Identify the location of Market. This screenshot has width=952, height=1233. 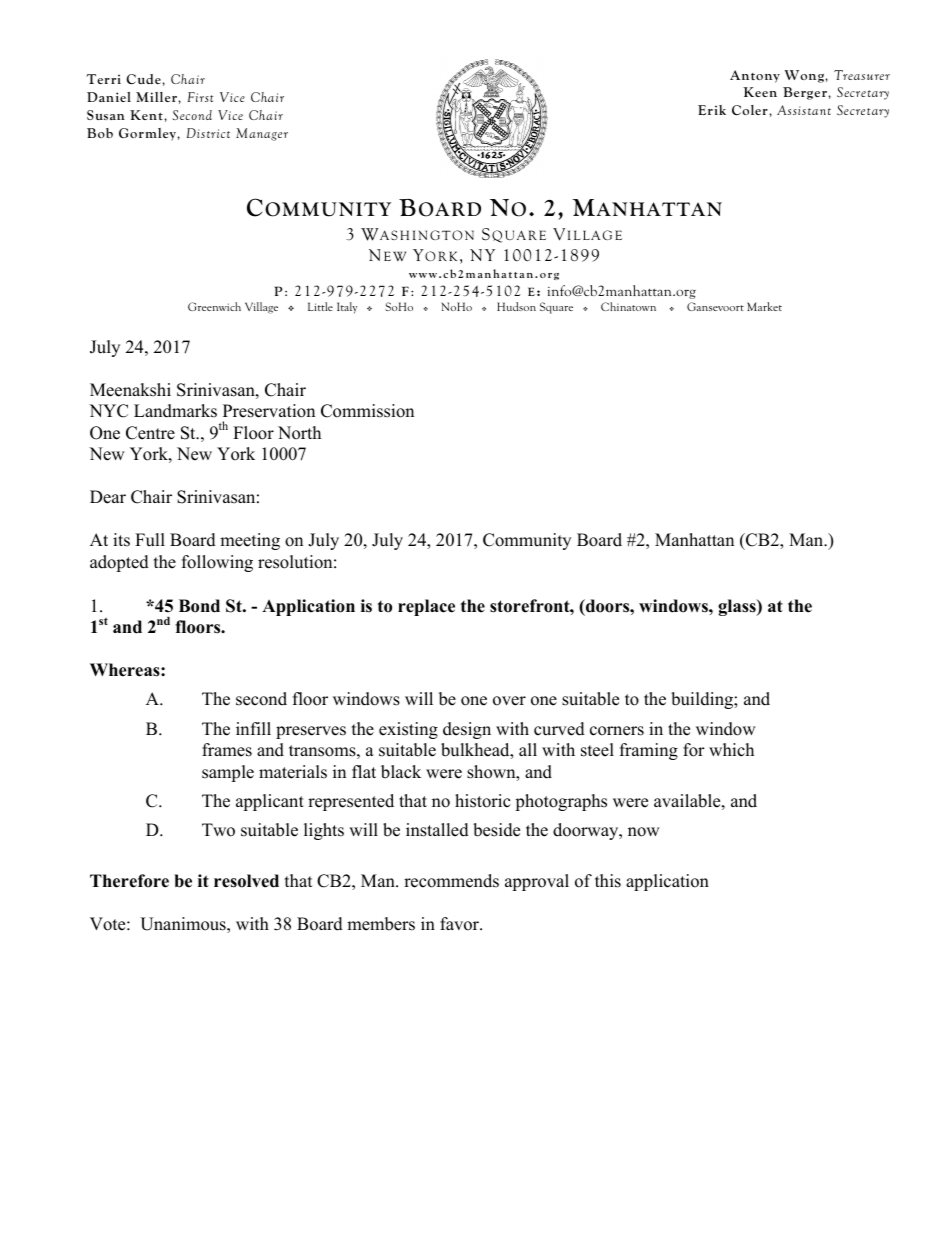
(764, 306).
